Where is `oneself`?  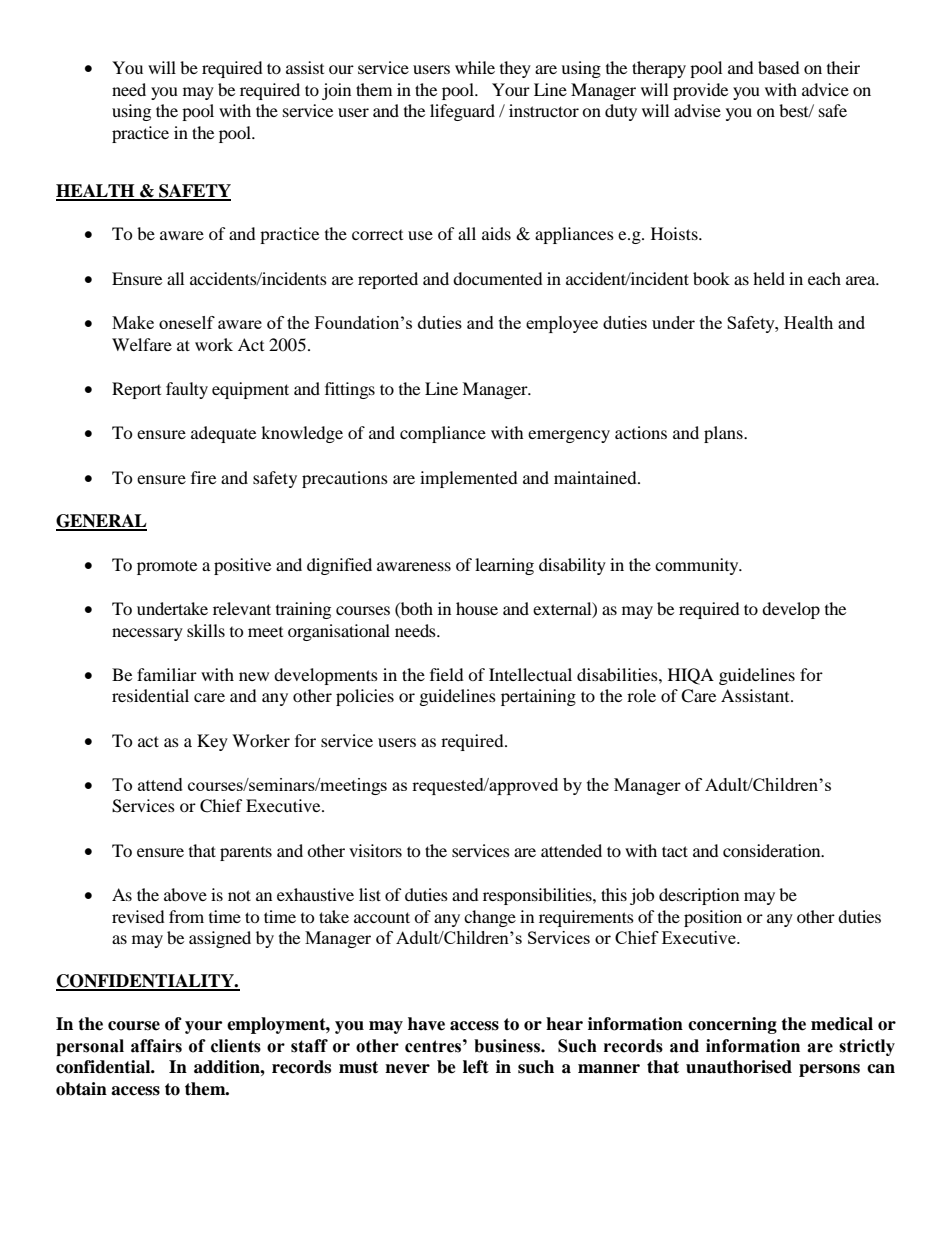
oneself is located at coordinates (187, 322).
